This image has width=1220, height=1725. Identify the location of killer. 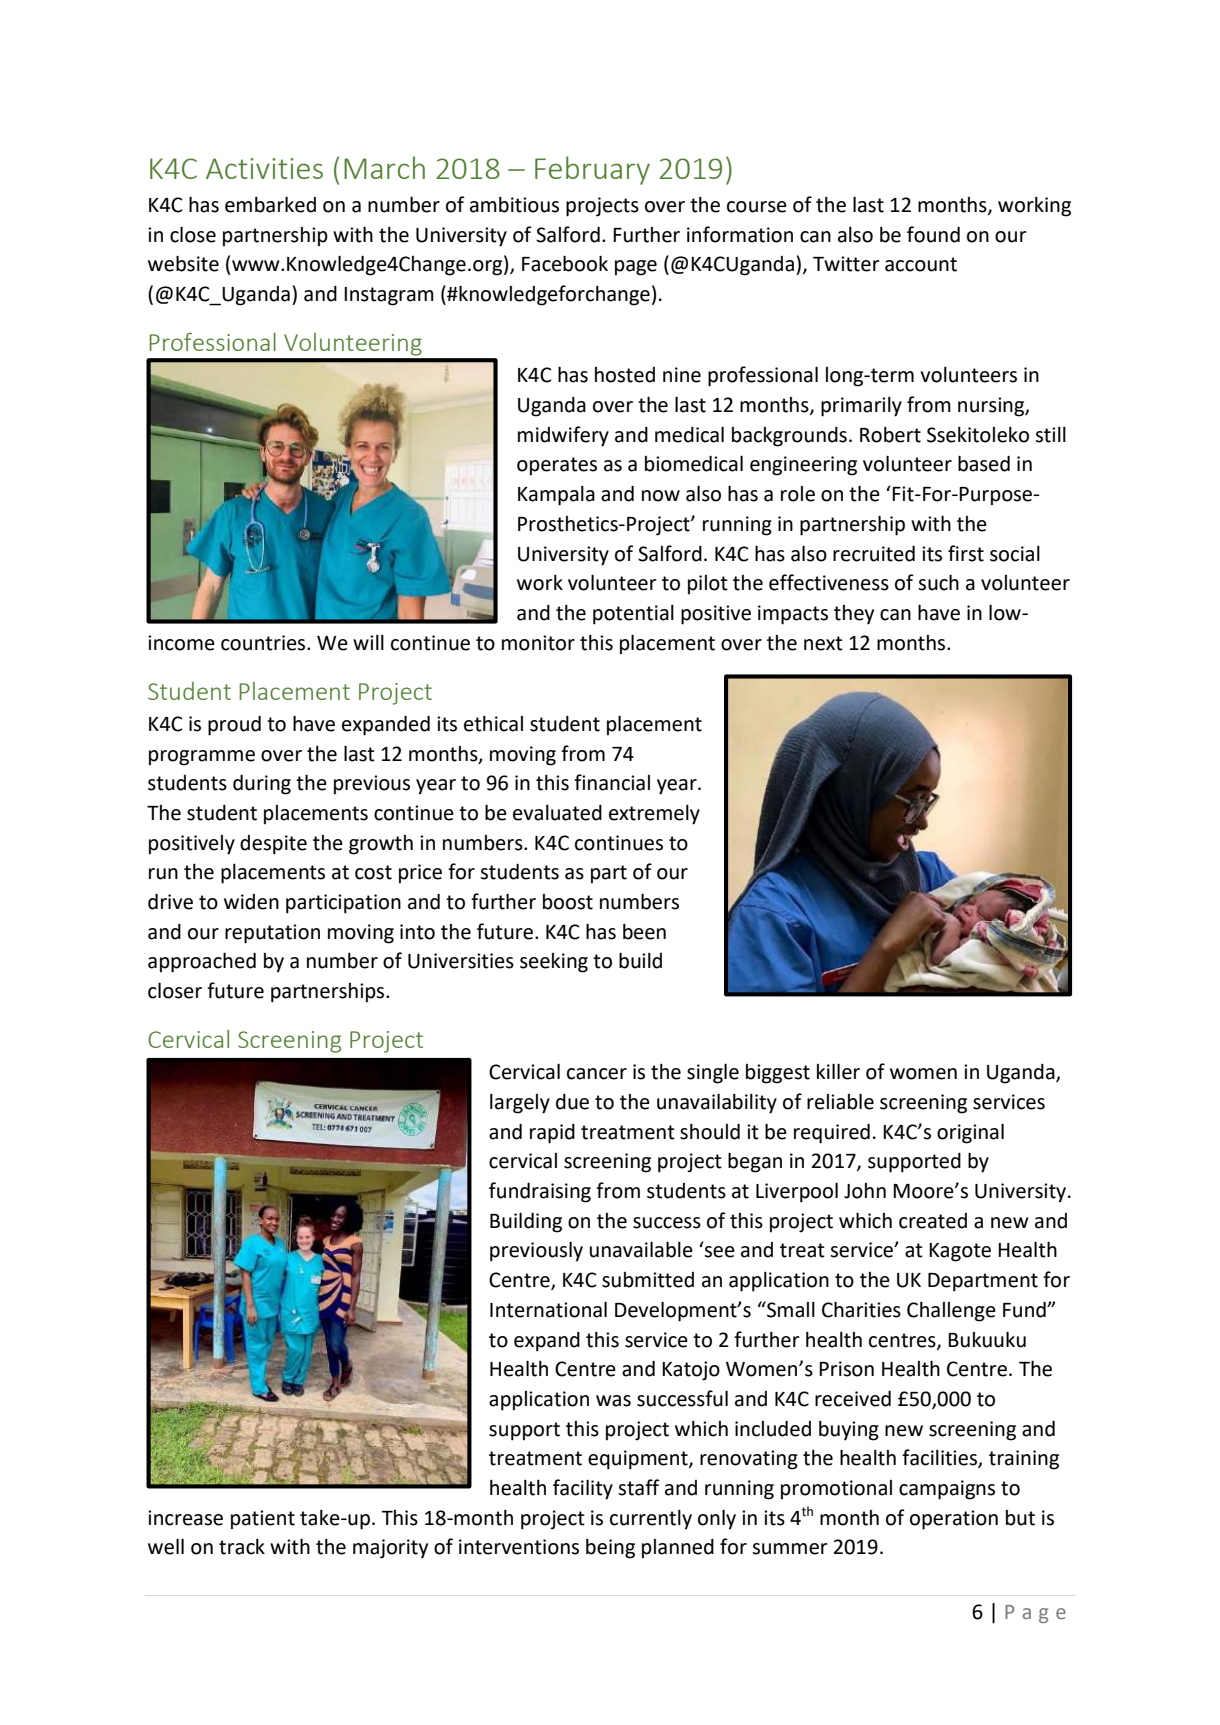
(838, 1071).
